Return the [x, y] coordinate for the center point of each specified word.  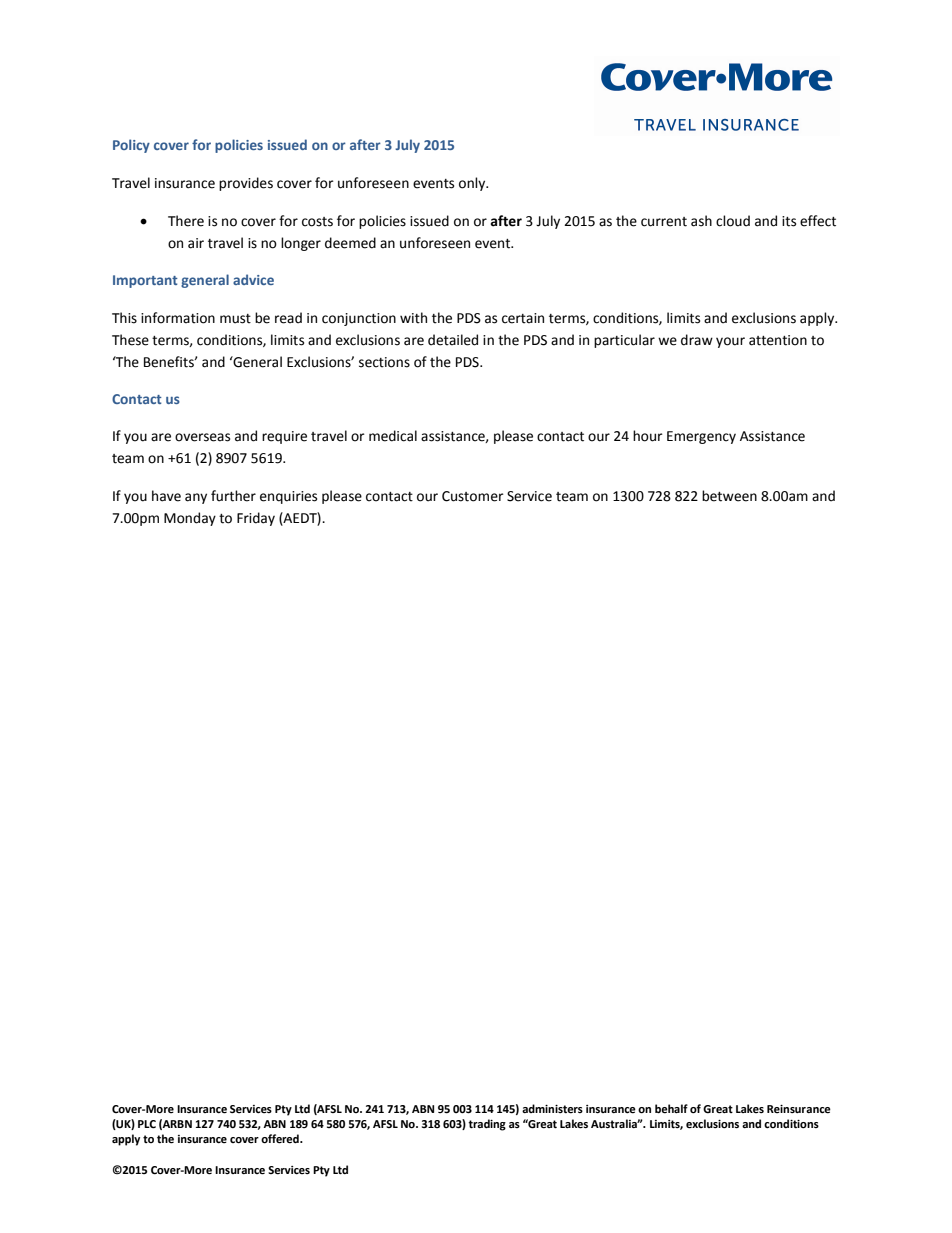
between [729, 496]
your [730, 342]
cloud [733, 221]
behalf [671, 1109]
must [235, 319]
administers [552, 1109]
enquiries [288, 497]
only [473, 184]
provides [246, 184]
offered [281, 1139]
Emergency [701, 437]
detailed [453, 340]
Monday [190, 519]
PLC [147, 1124]
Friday [256, 519]
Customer [473, 496]
